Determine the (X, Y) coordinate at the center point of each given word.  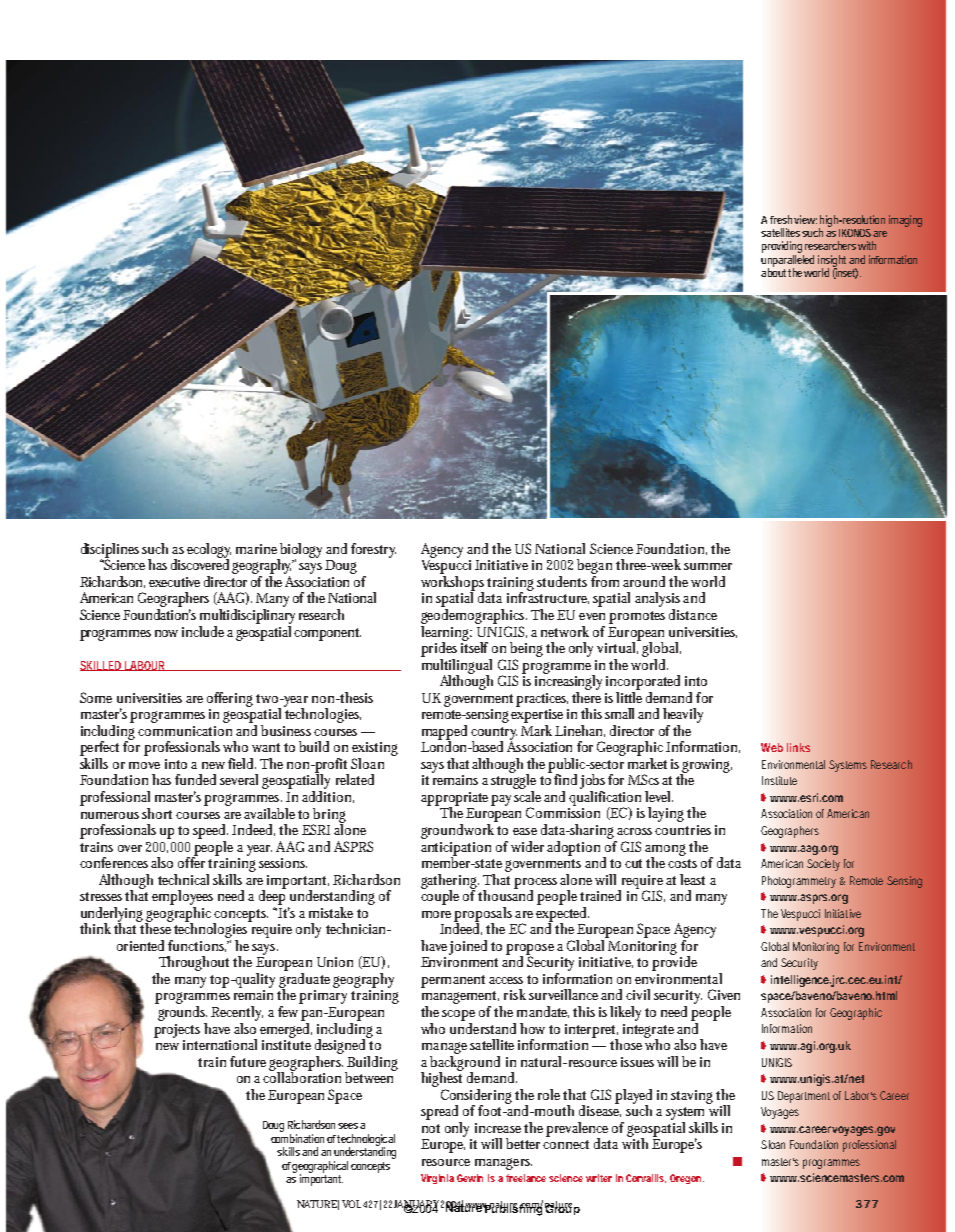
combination (297, 1138)
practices (542, 700)
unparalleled (787, 262)
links (798, 747)
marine (256, 549)
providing (783, 248)
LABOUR (145, 666)
